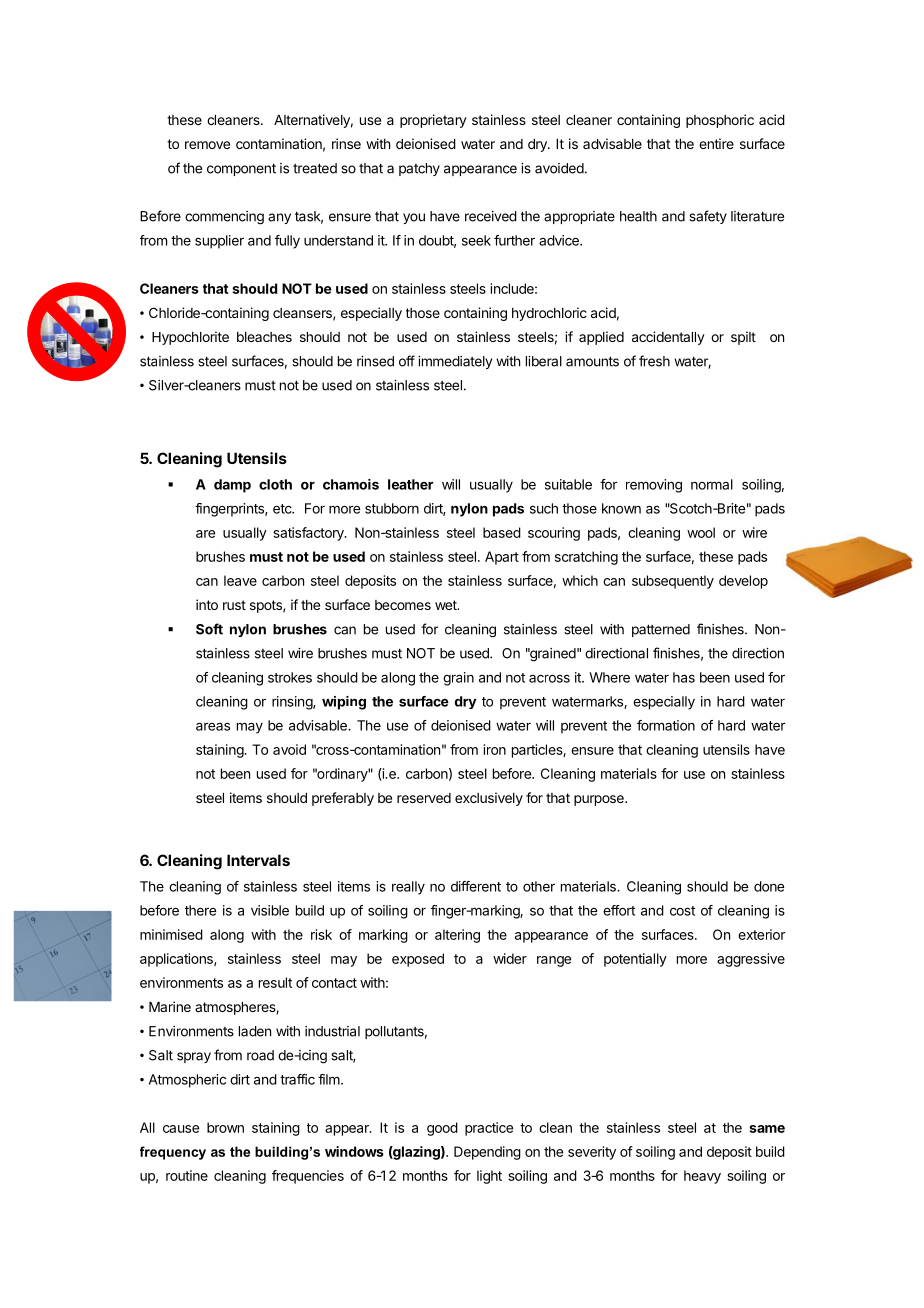 The width and height of the image is (924, 1308). What do you see at coordinates (433, 121) in the image?
I see `proprietary` at bounding box center [433, 121].
